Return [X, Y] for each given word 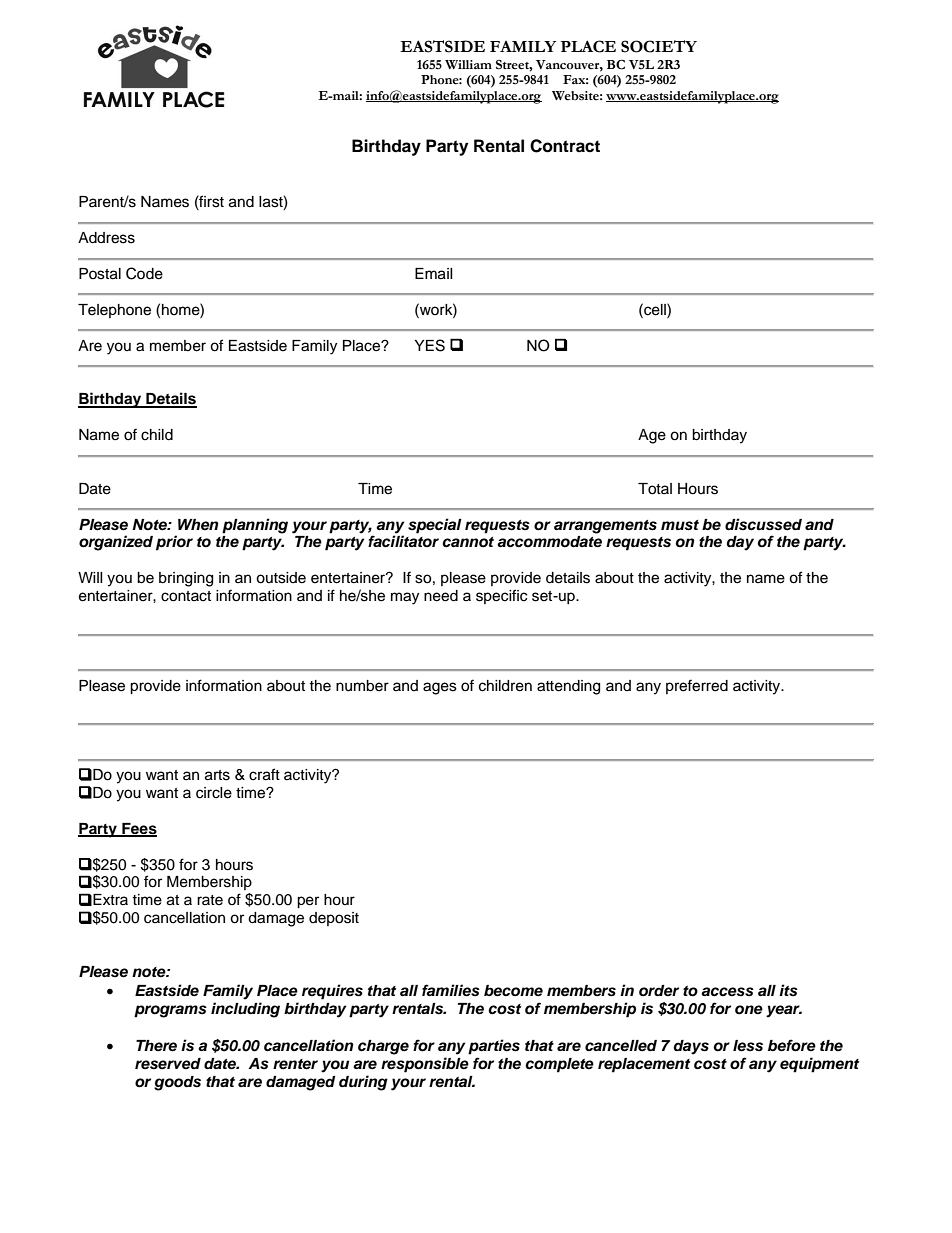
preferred [697, 686]
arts [217, 775]
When [198, 525]
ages [440, 688]
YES [430, 345]
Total [655, 489]
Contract [565, 146]
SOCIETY [659, 46]
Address [106, 238]
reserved [168, 1064]
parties [494, 1047]
